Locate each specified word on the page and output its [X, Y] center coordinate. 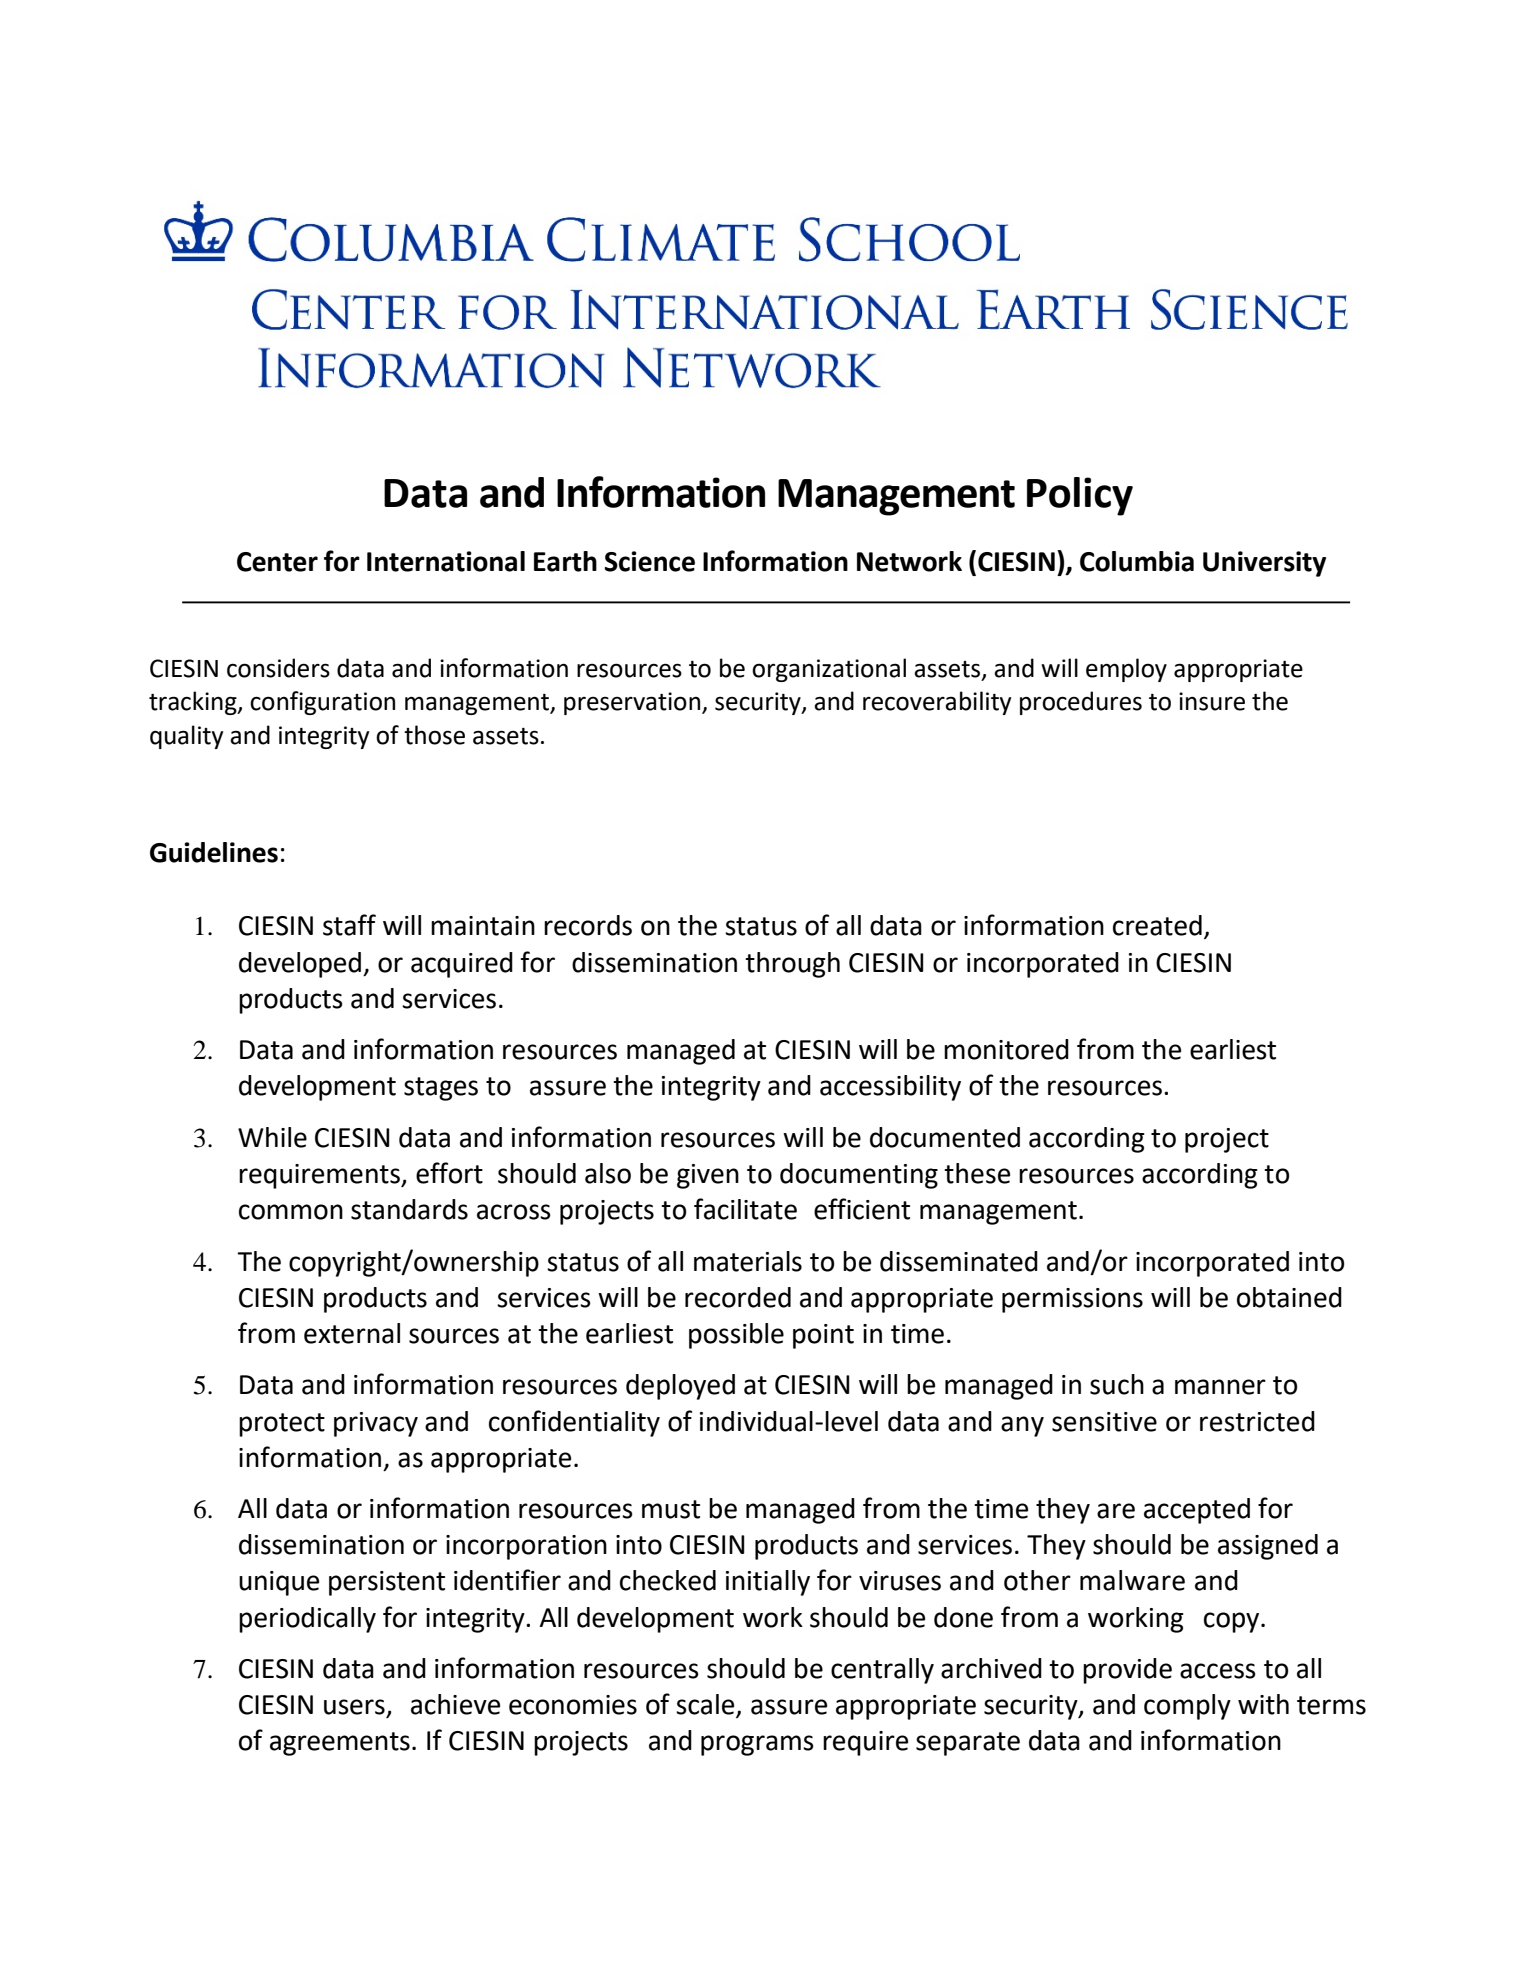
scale [706, 1705]
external [352, 1333]
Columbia [1137, 561]
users [355, 1708]
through [792, 965]
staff [349, 925]
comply [1187, 1707]
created [1157, 925]
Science [650, 561]
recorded [738, 1297]
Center [277, 562]
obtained [1289, 1297]
